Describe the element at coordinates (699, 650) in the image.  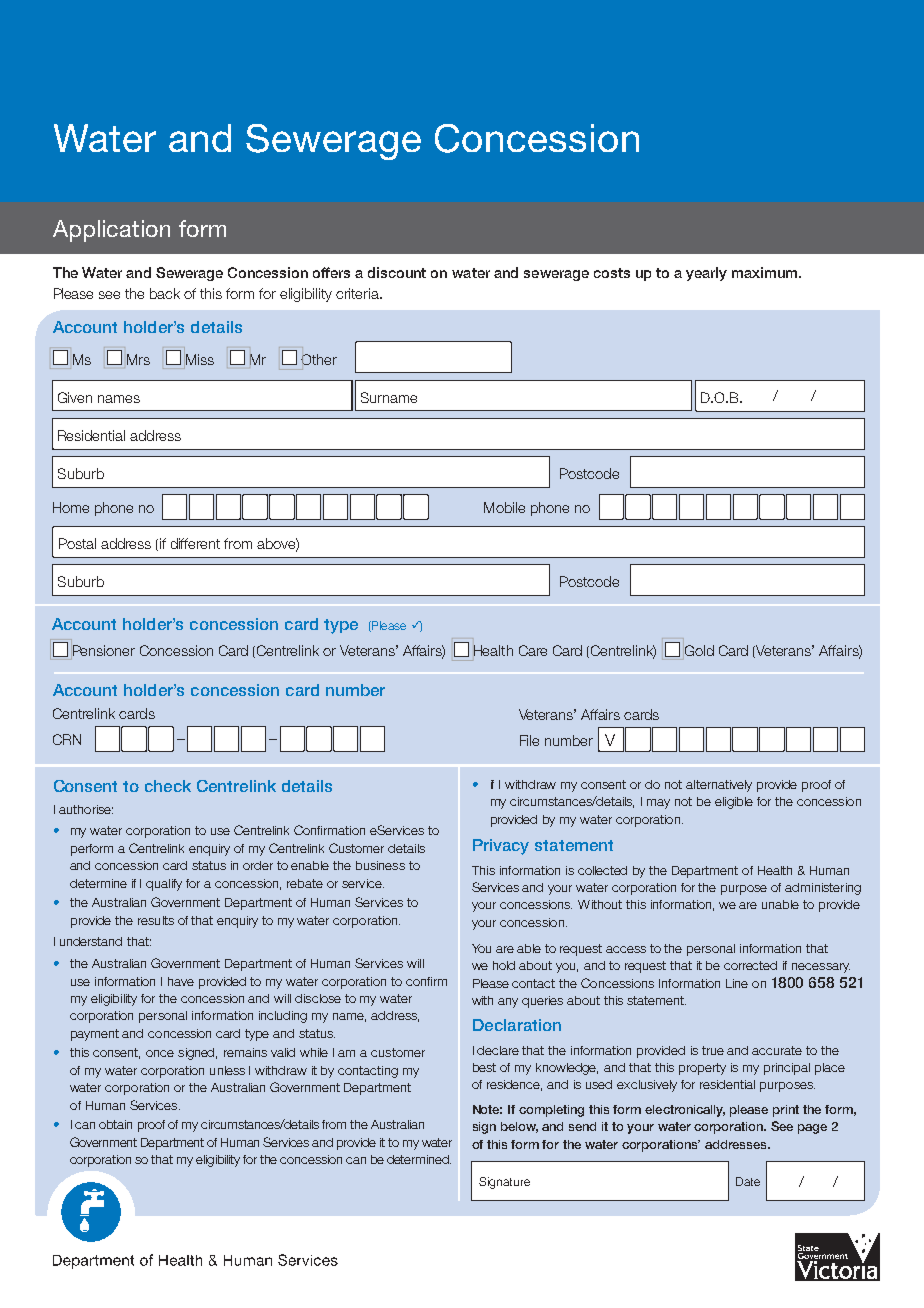
I see `Gold` at that location.
